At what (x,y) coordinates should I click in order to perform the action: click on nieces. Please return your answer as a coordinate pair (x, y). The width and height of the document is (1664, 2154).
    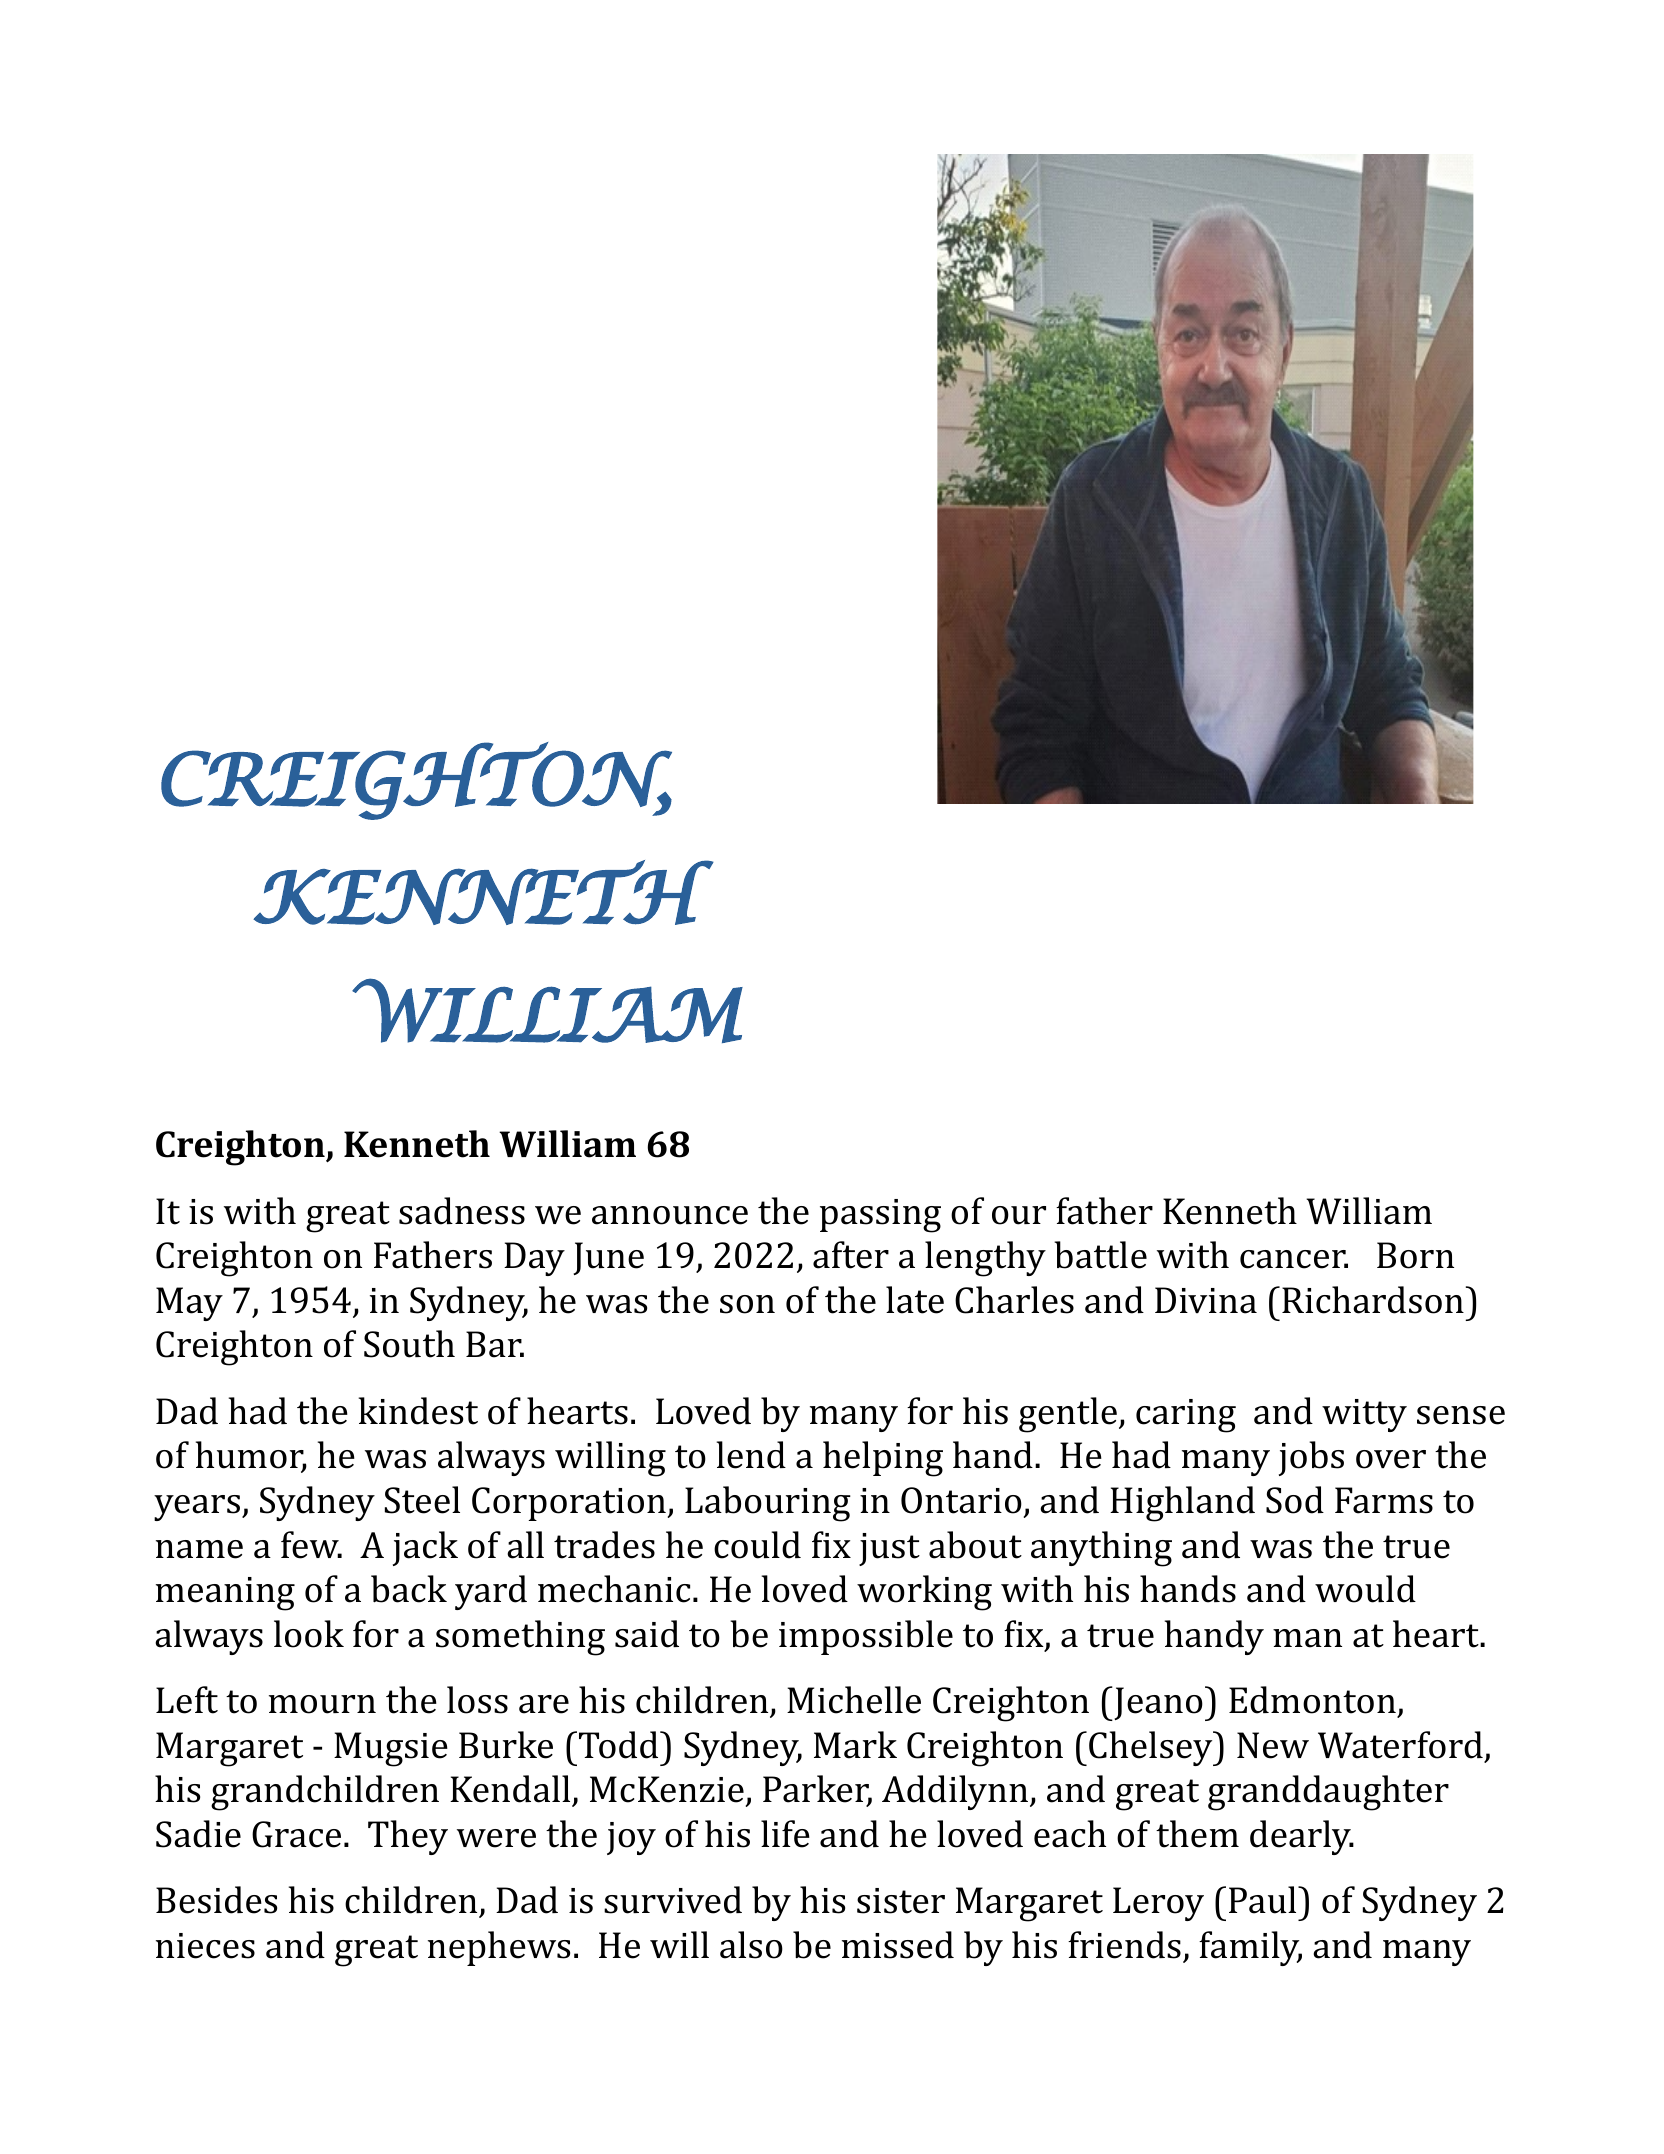
    Looking at the image, I should click on (205, 1946).
